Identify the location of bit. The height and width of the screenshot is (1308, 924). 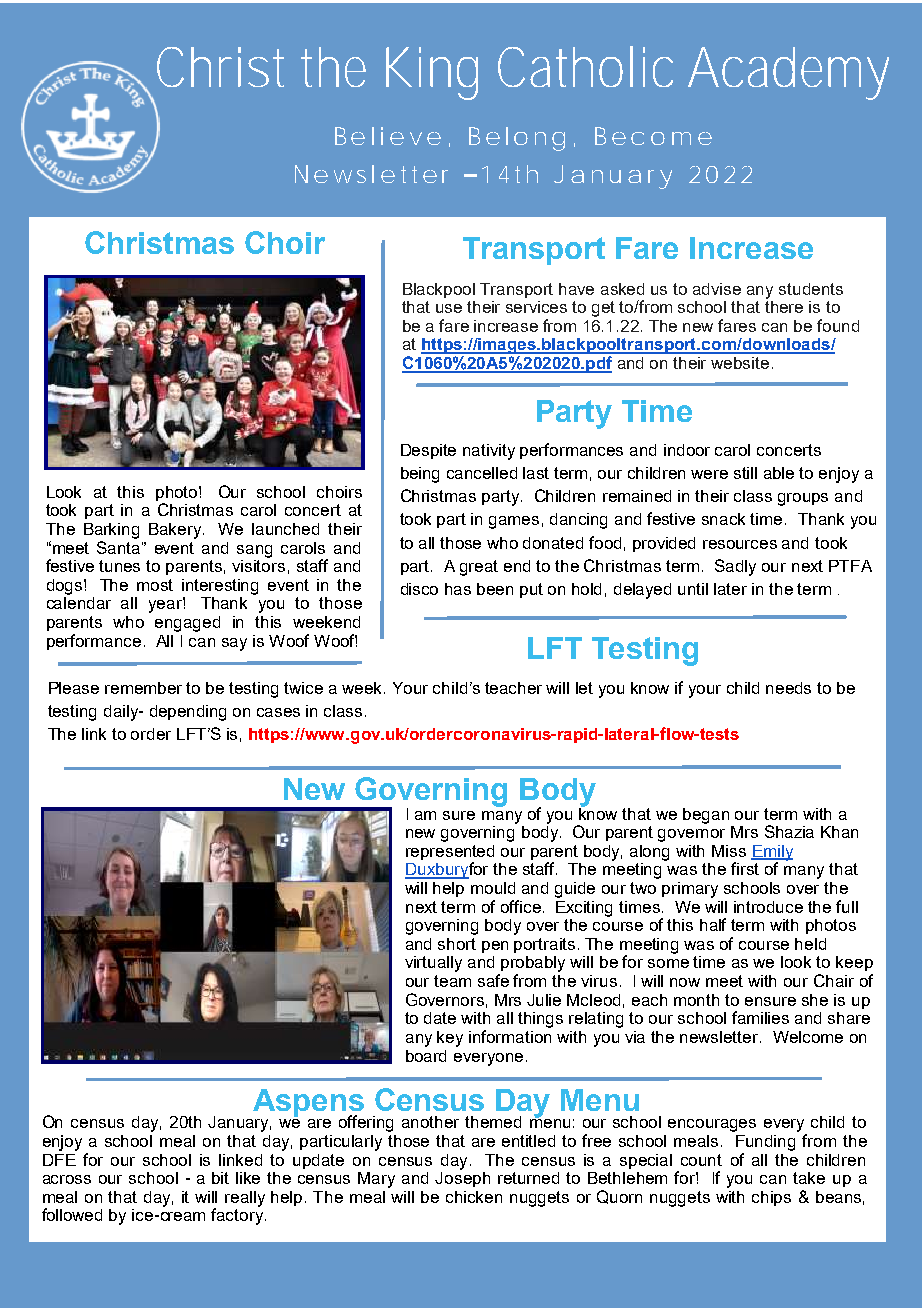
(220, 1178).
